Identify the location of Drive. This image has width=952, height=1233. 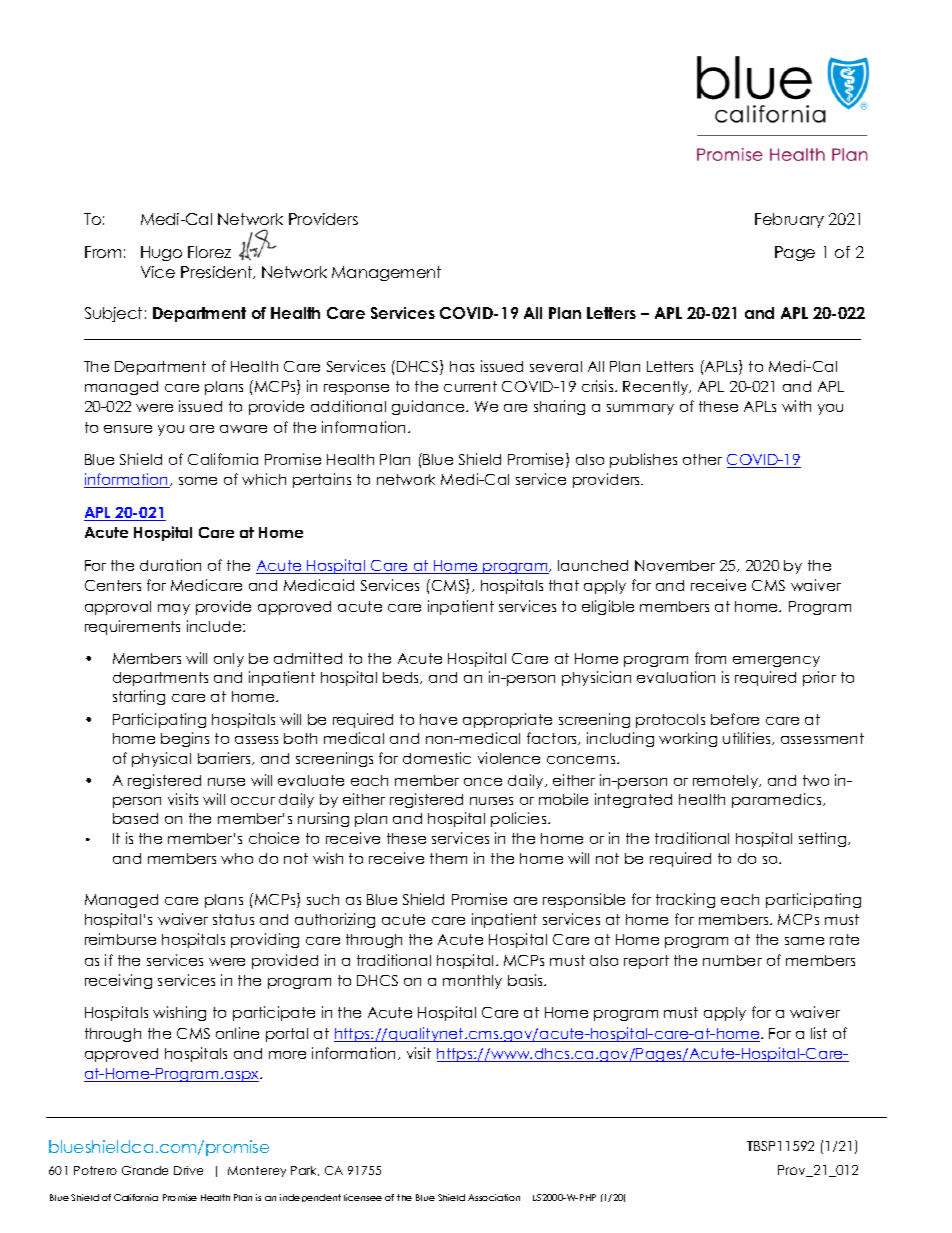
(188, 1170).
